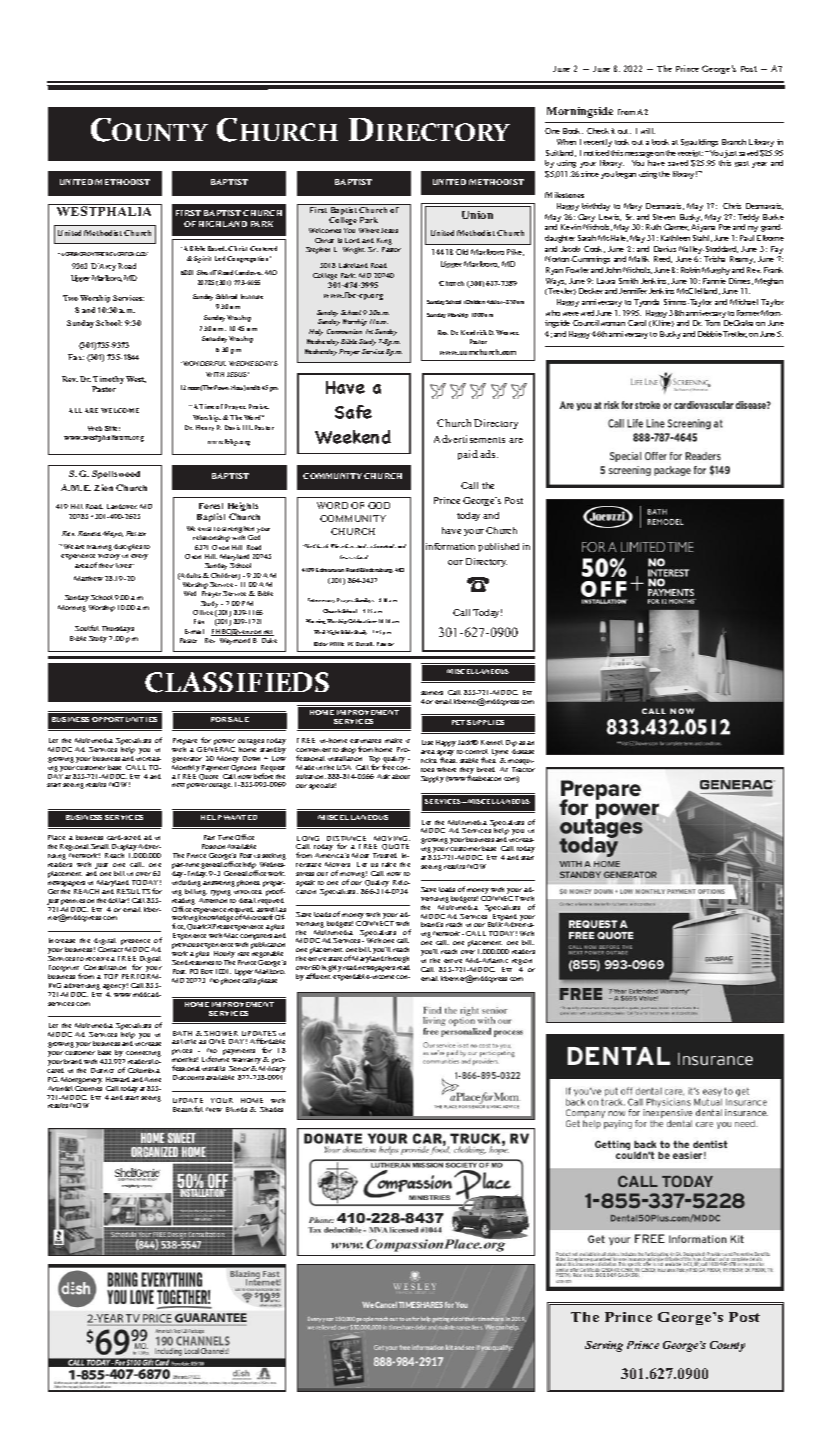  I want to click on published, so click(498, 547).
